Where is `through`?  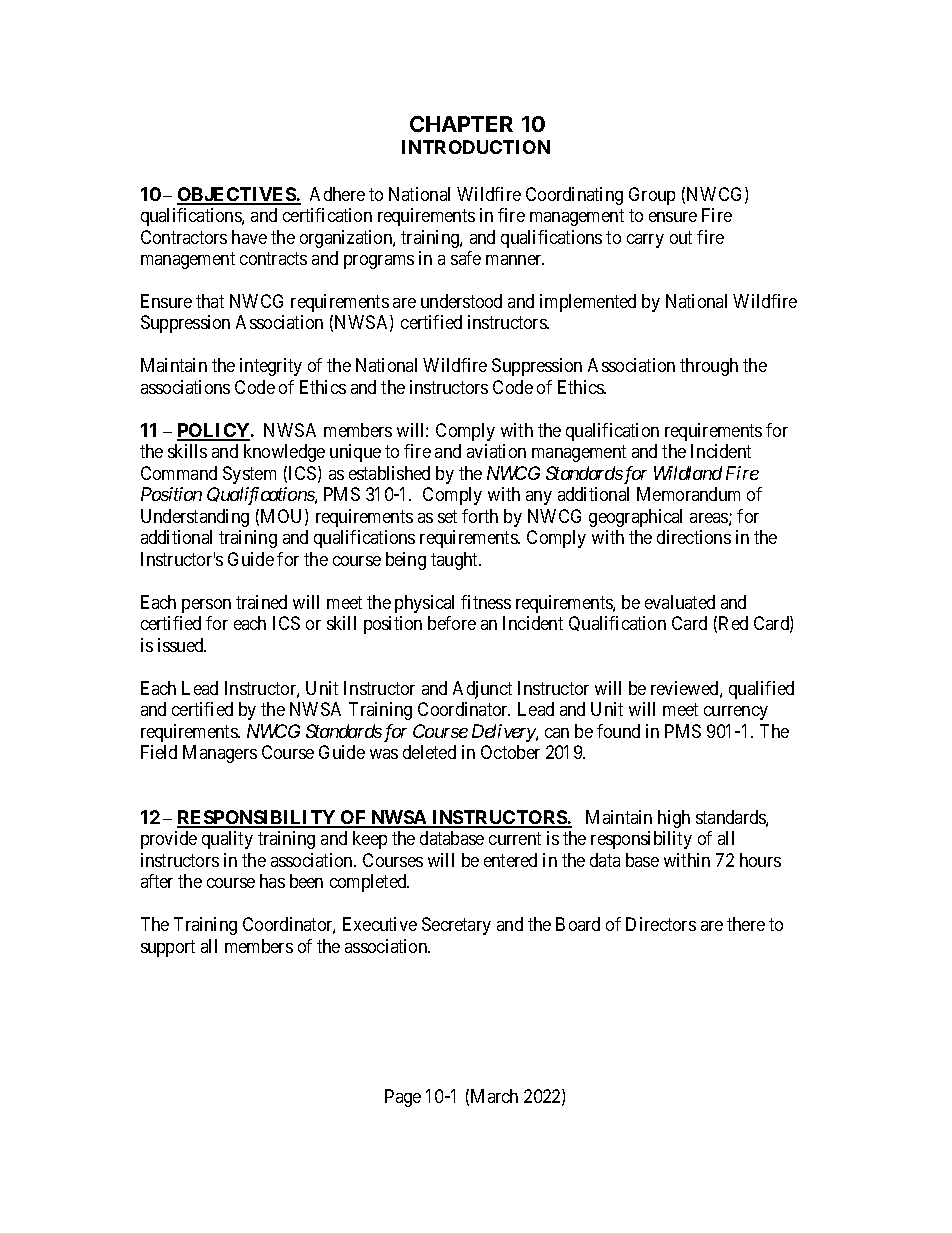
through is located at coordinates (709, 367).
